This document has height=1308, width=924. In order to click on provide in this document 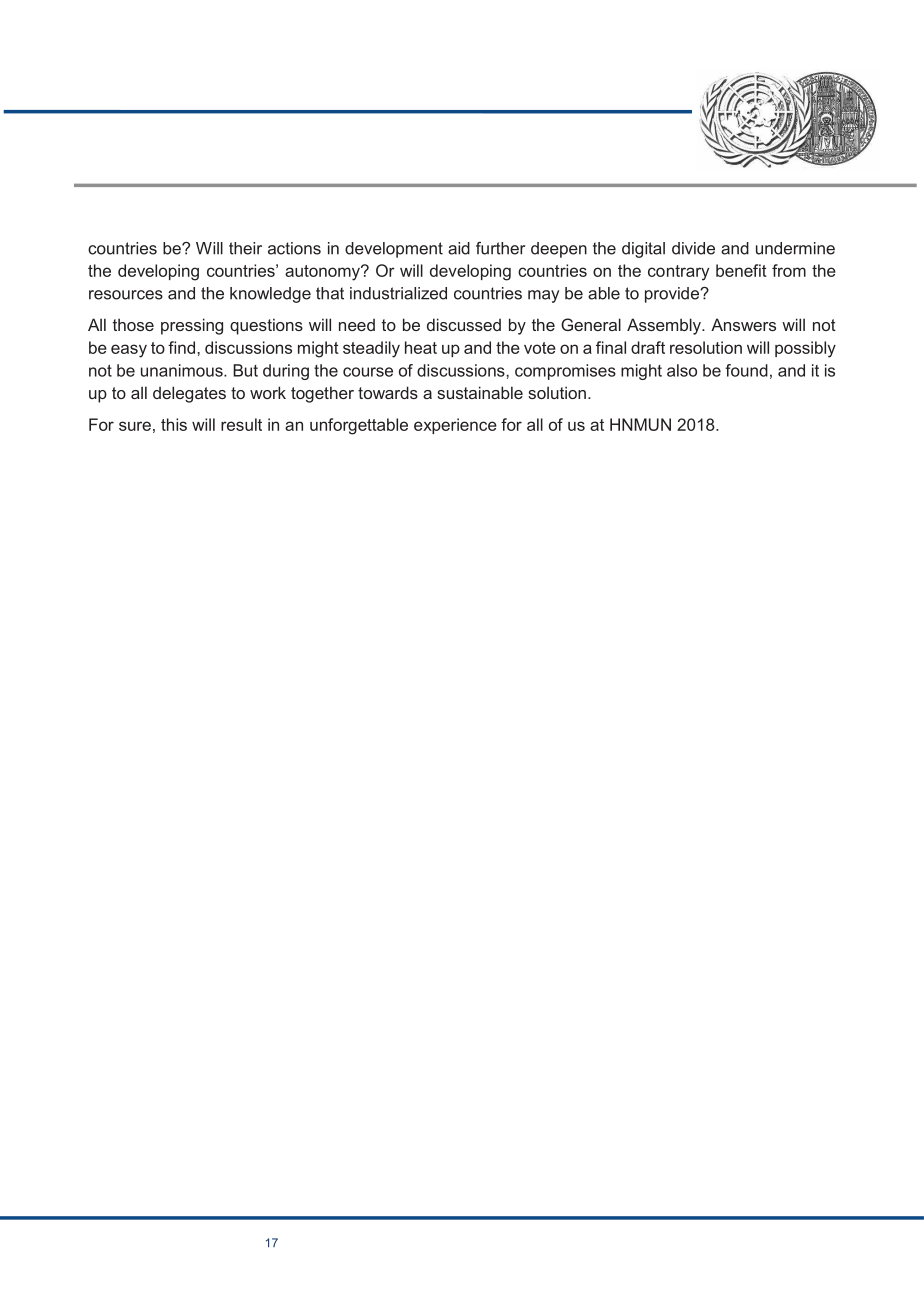, I will do `click(673, 295)`.
